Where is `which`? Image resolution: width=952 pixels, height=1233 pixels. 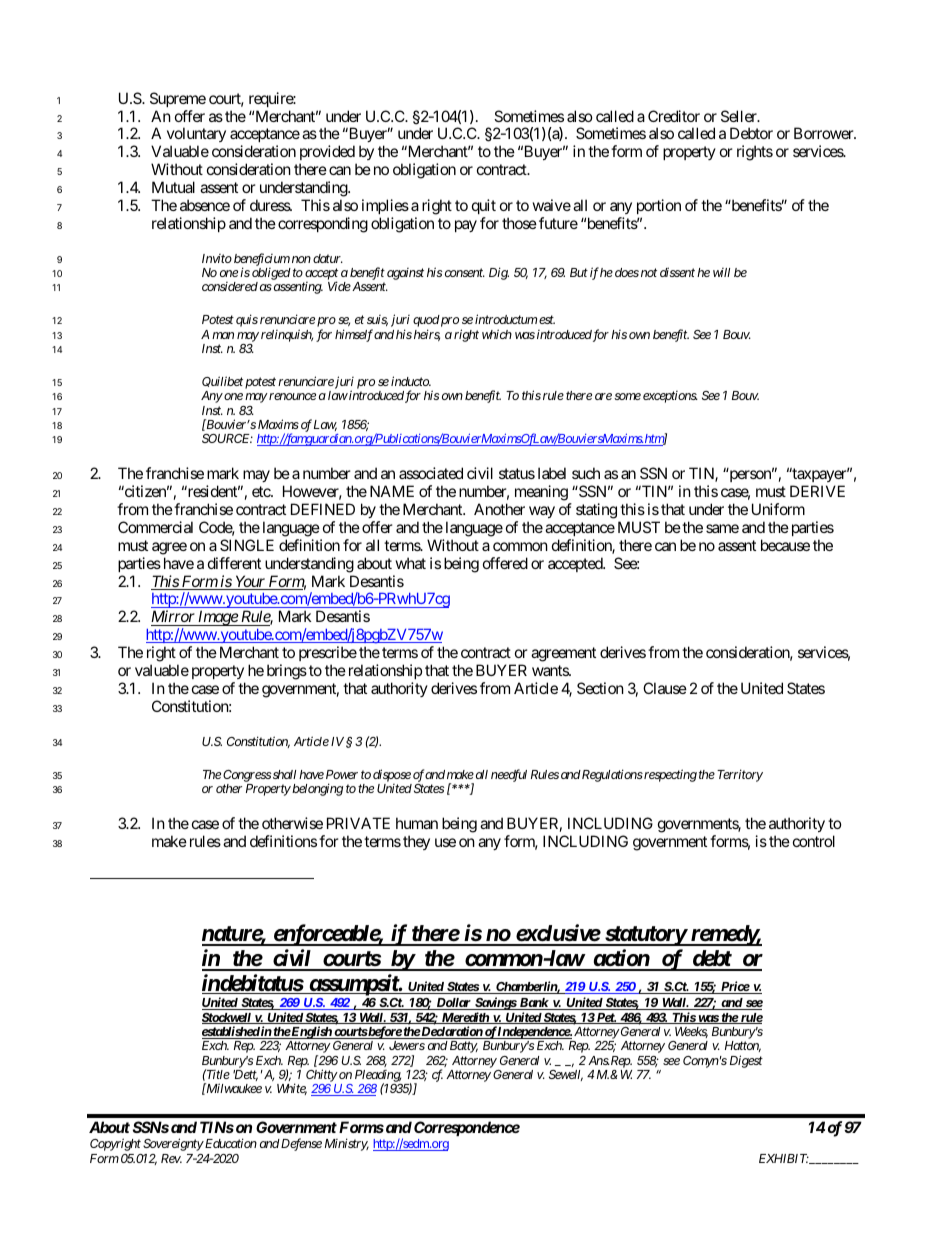 which is located at coordinates (497, 334).
